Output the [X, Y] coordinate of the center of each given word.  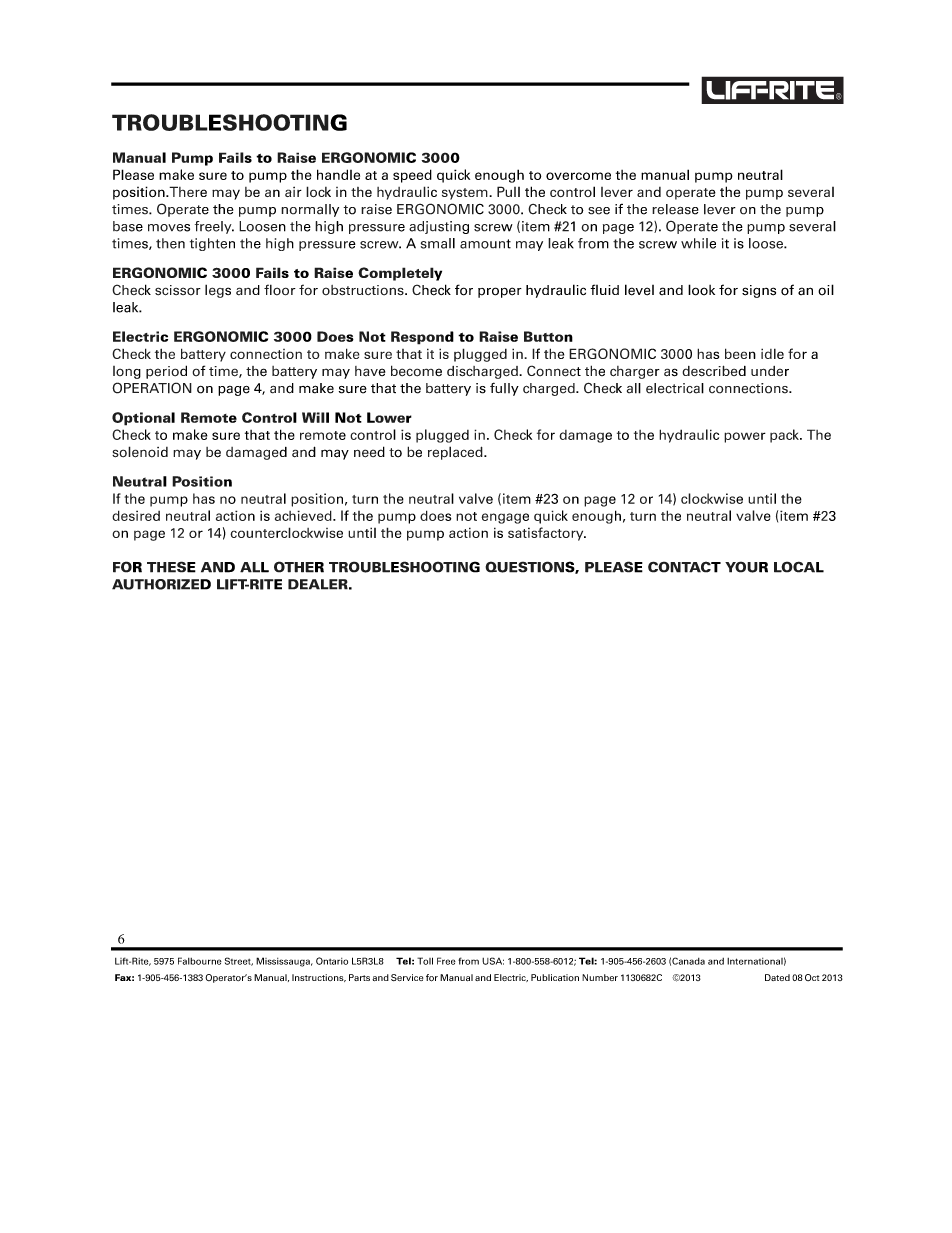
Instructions [319, 978]
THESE [171, 567]
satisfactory [547, 534]
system [466, 194]
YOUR [746, 567]
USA [493, 961]
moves [169, 228]
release [675, 209]
